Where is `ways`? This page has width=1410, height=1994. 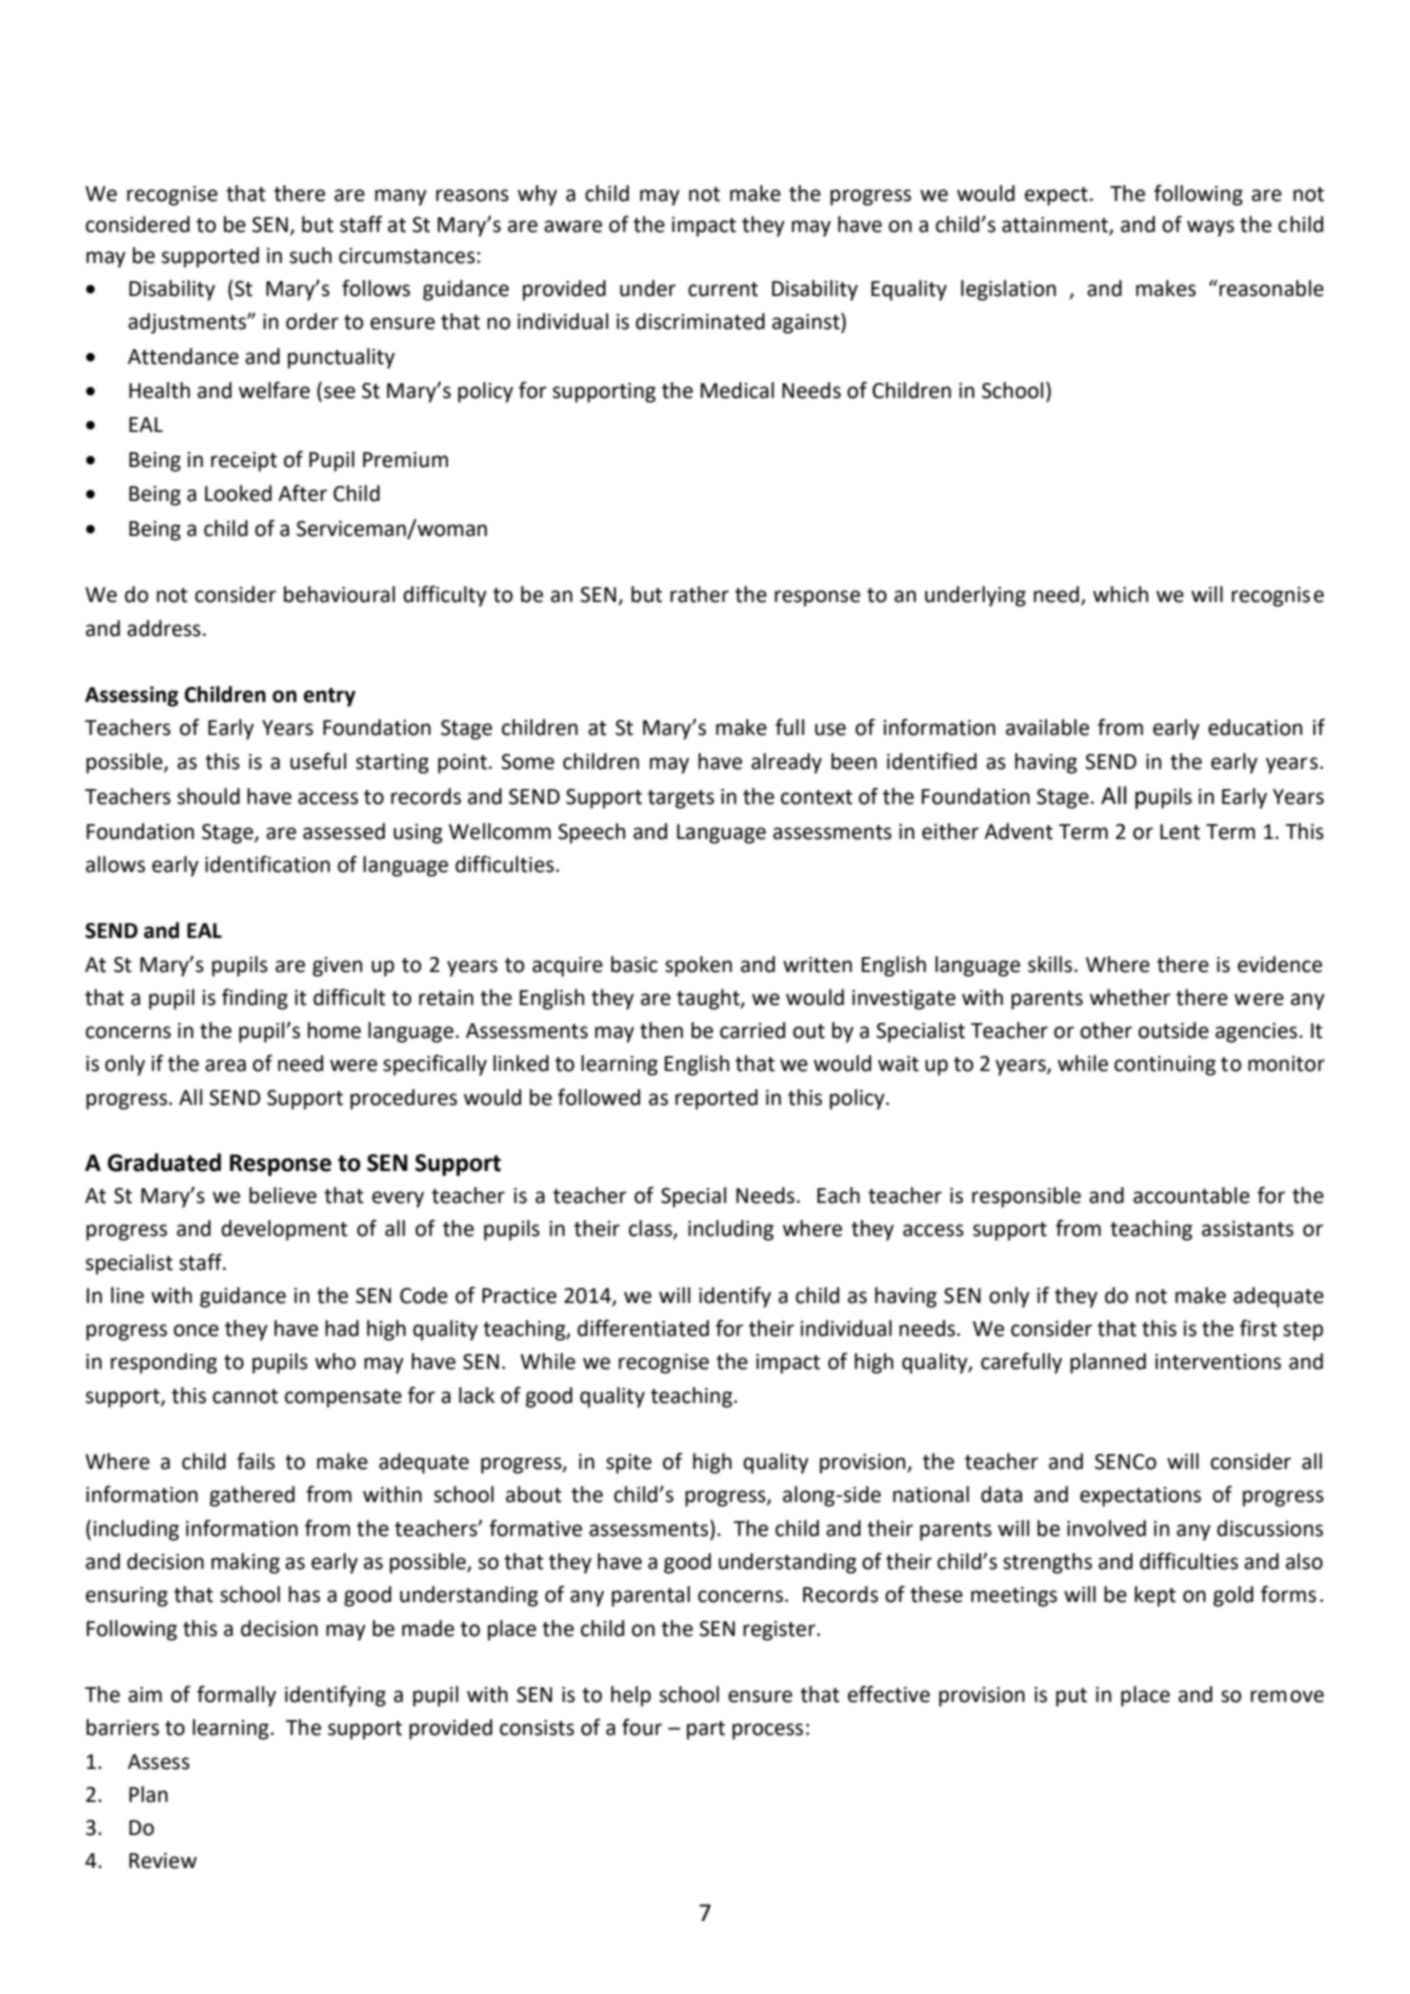 ways is located at coordinates (1210, 228).
